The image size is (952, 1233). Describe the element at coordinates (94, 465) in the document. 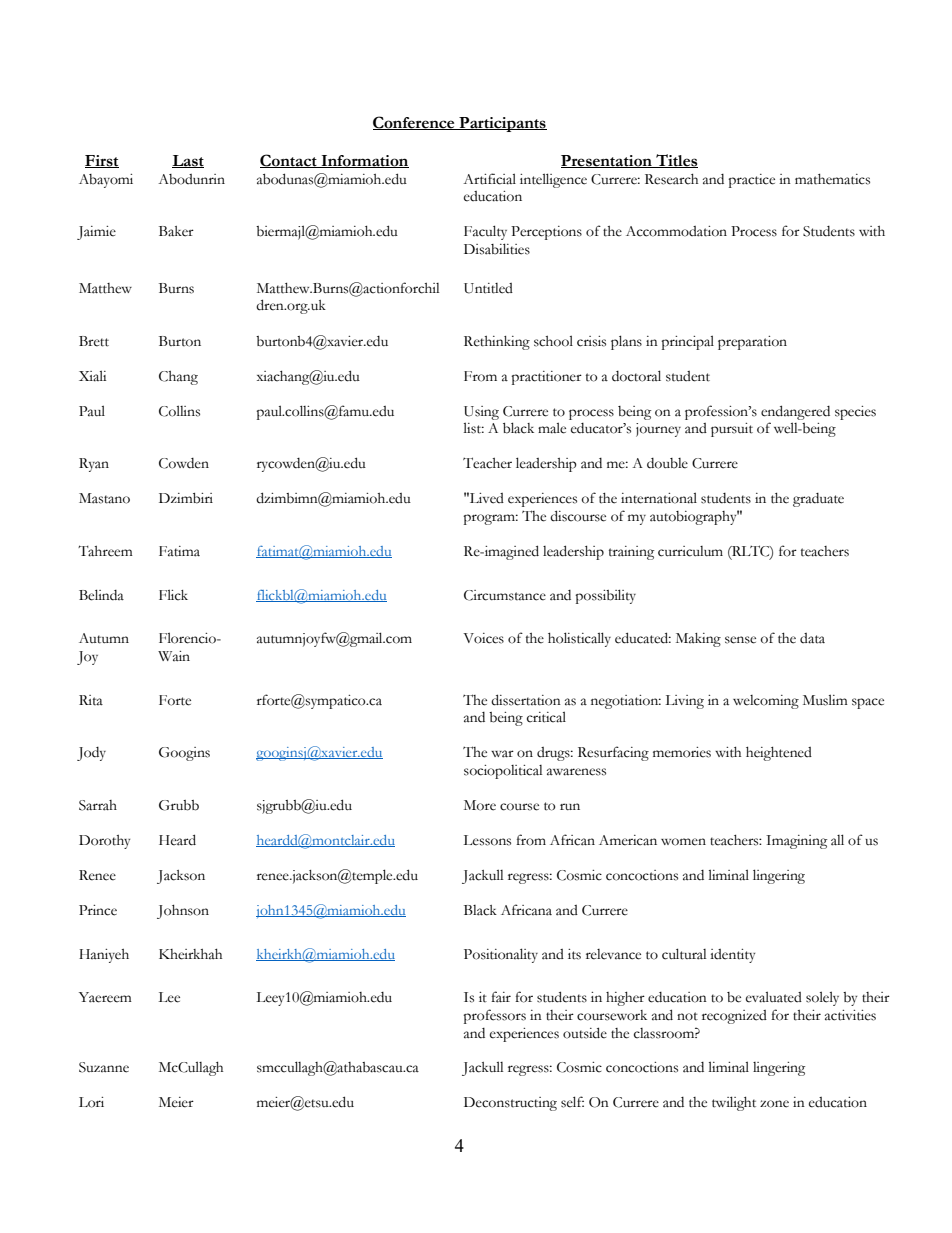

I see `Ryan` at that location.
